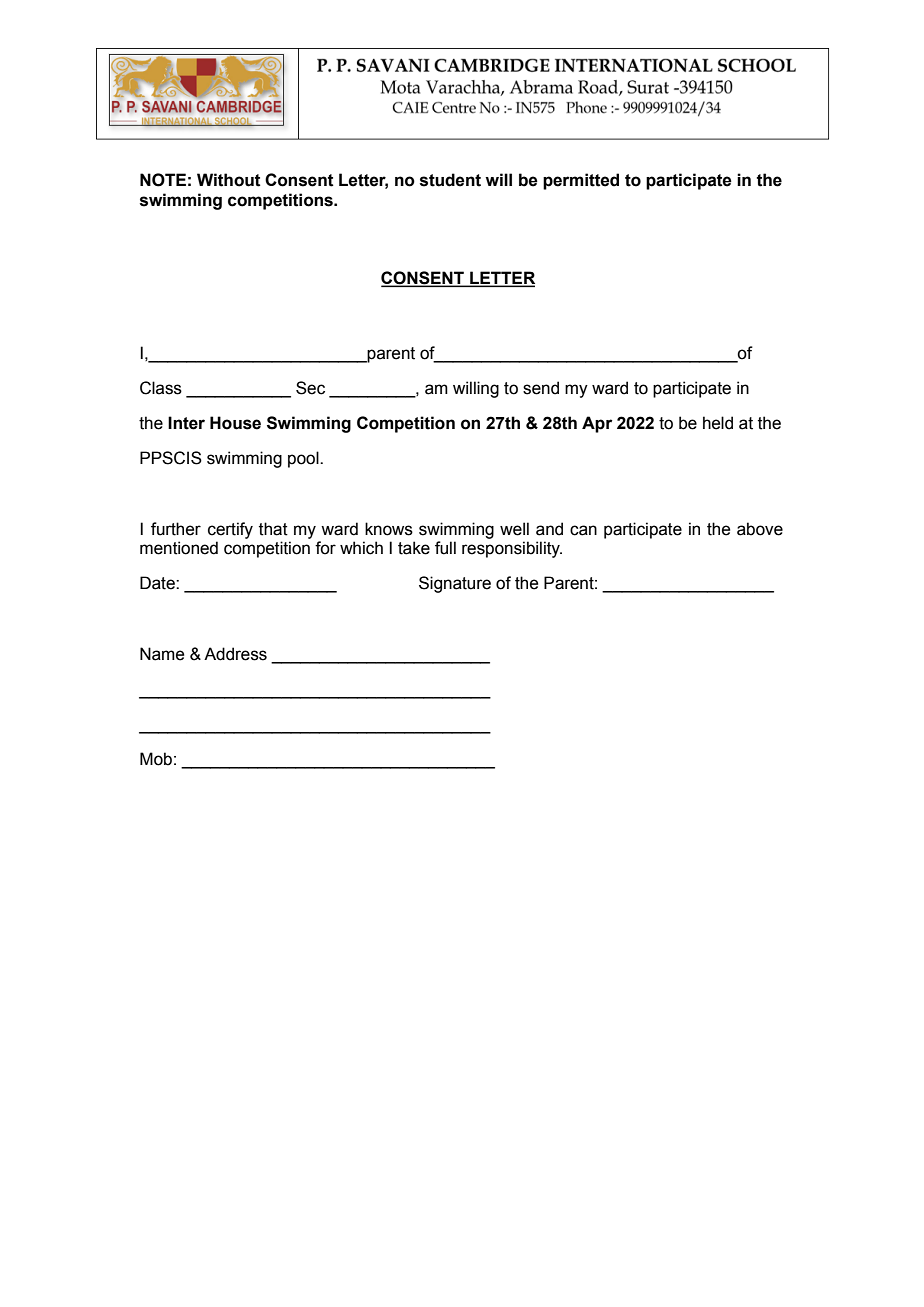 Image resolution: width=924 pixels, height=1307 pixels. What do you see at coordinates (718, 423) in the screenshot?
I see `held` at bounding box center [718, 423].
